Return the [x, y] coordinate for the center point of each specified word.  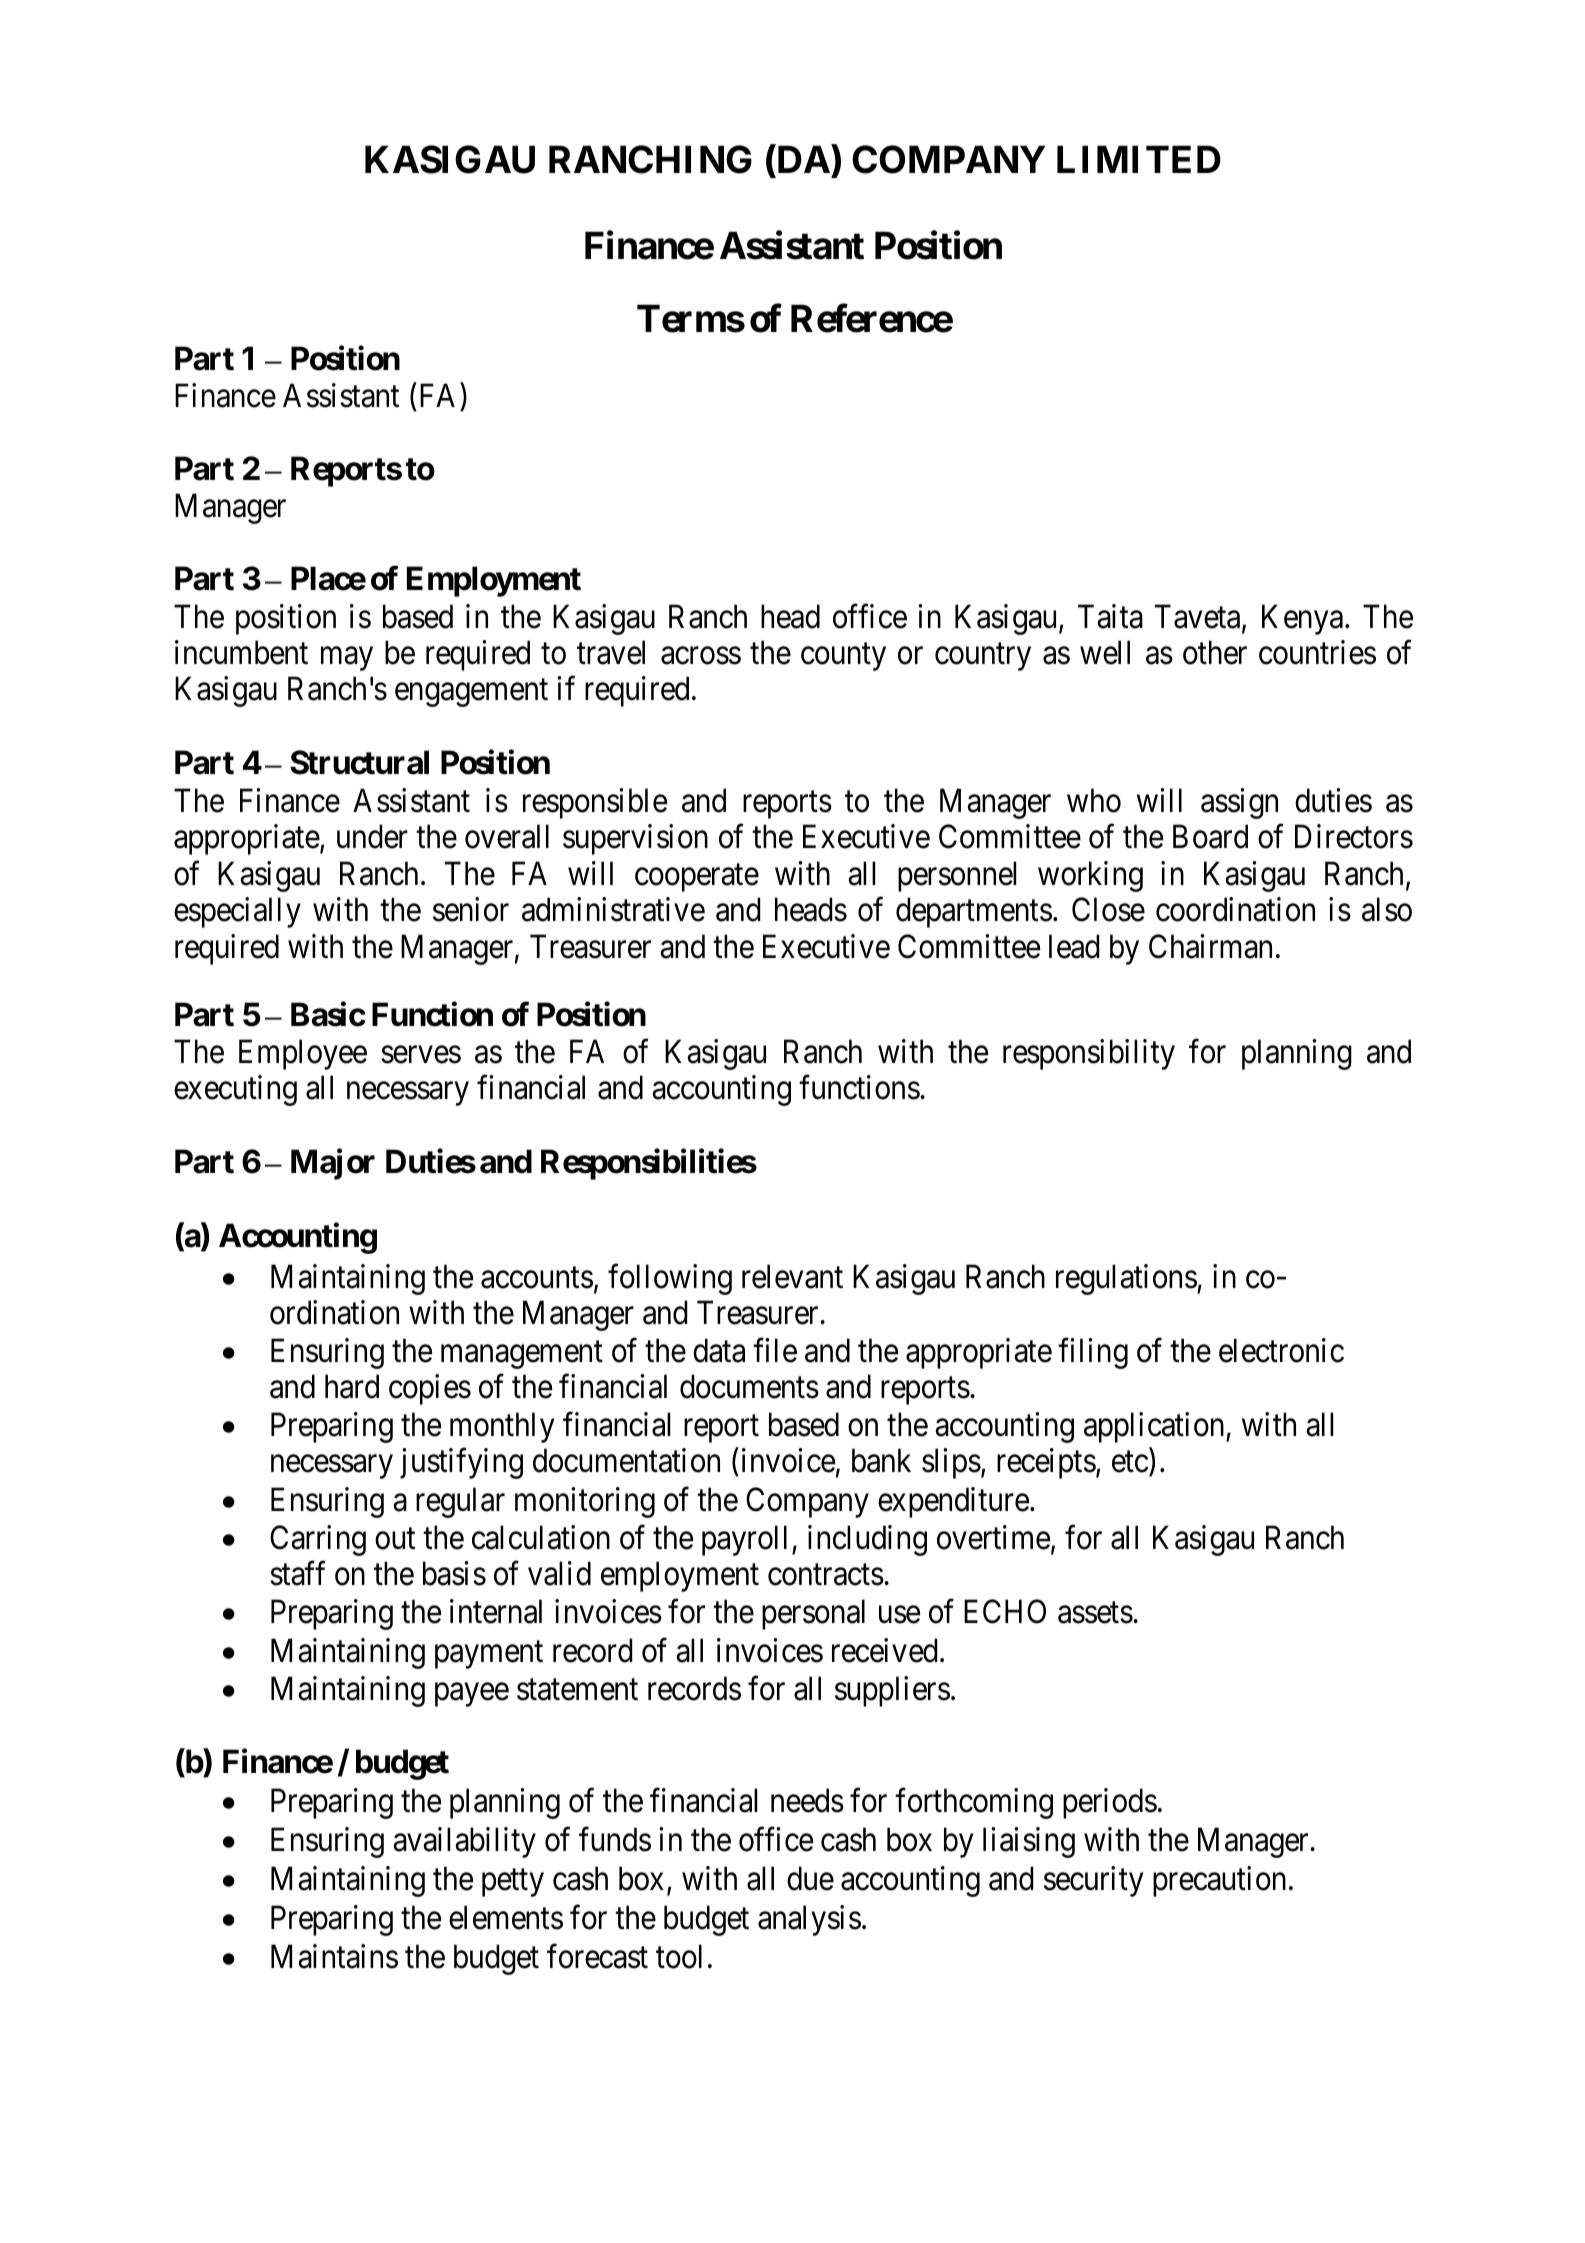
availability [464, 1842]
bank [881, 1460]
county [843, 657]
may [347, 659]
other [1215, 652]
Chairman [1210, 946]
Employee [303, 1054]
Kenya [1302, 620]
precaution [1219, 1881]
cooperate [697, 878]
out [395, 1539]
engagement [471, 693]
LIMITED [1139, 159]
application [1155, 1427]
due [810, 1878]
